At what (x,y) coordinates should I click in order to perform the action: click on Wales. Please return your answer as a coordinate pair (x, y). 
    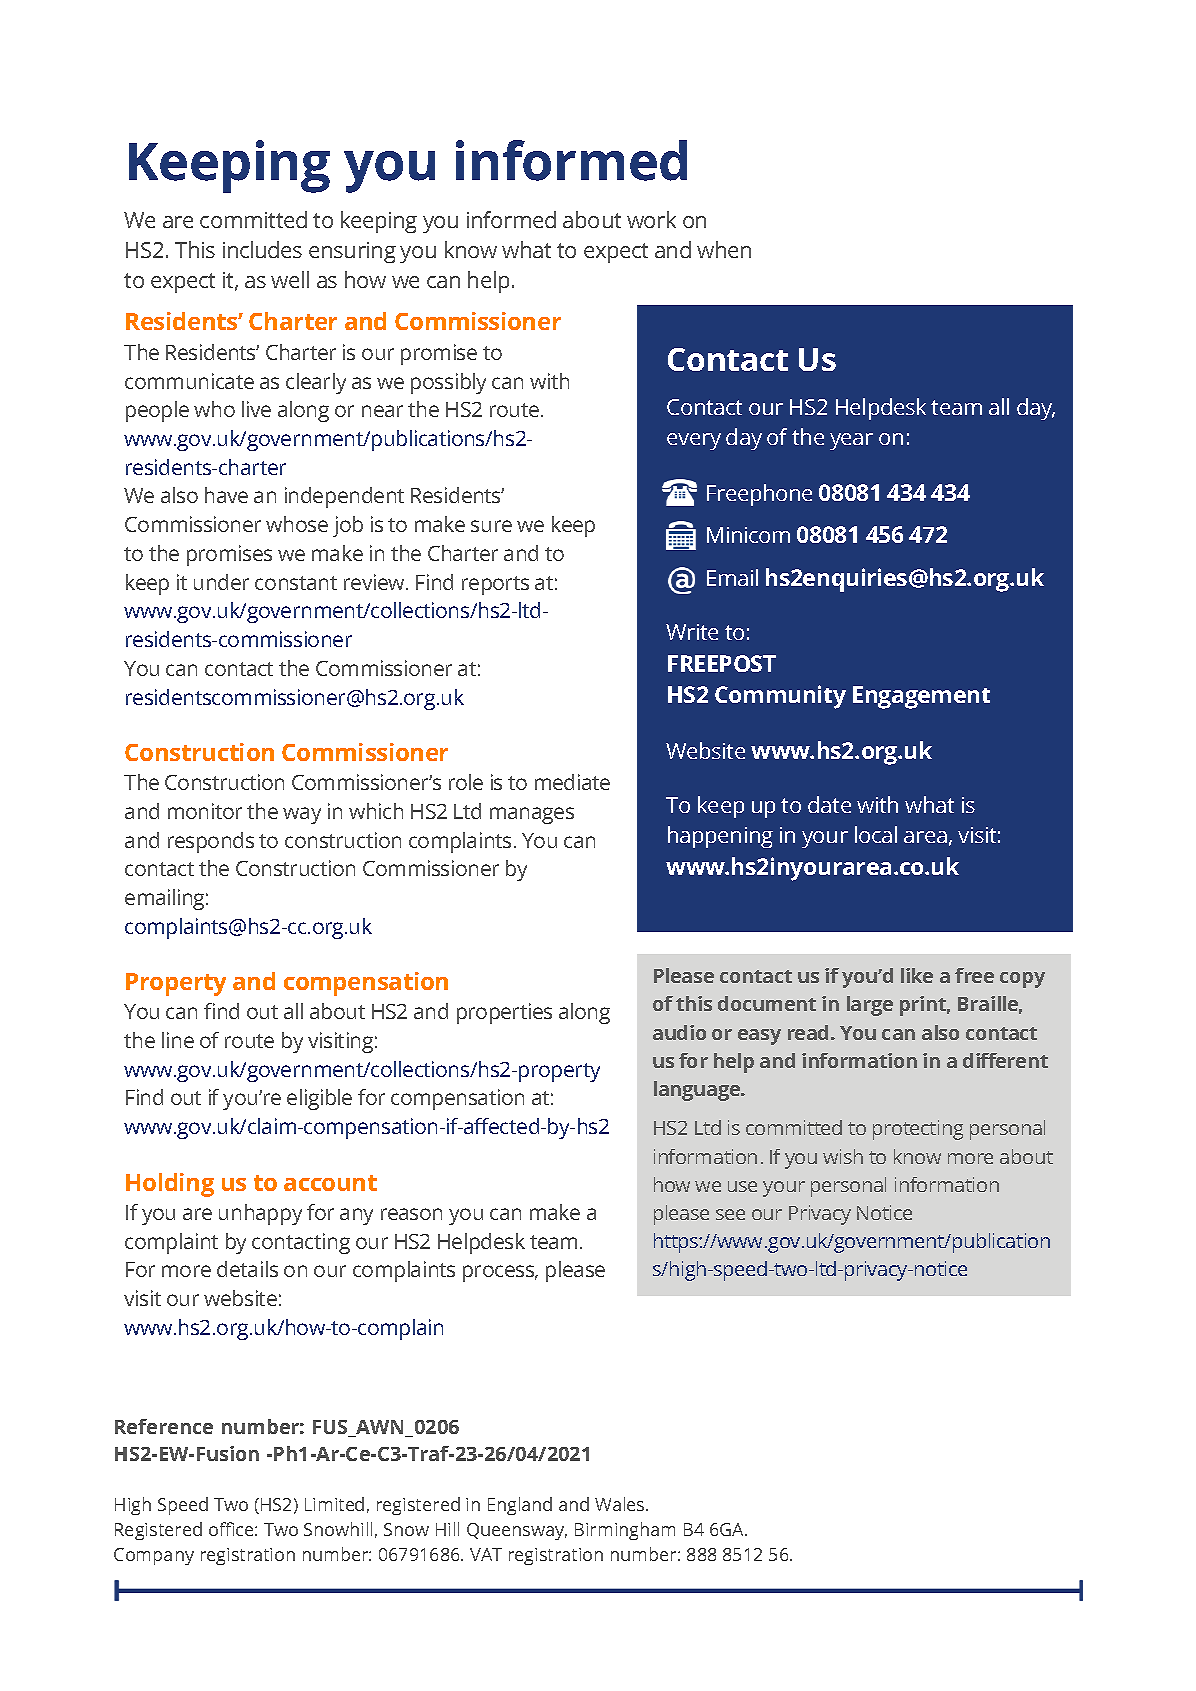
    Looking at the image, I should click on (621, 1504).
